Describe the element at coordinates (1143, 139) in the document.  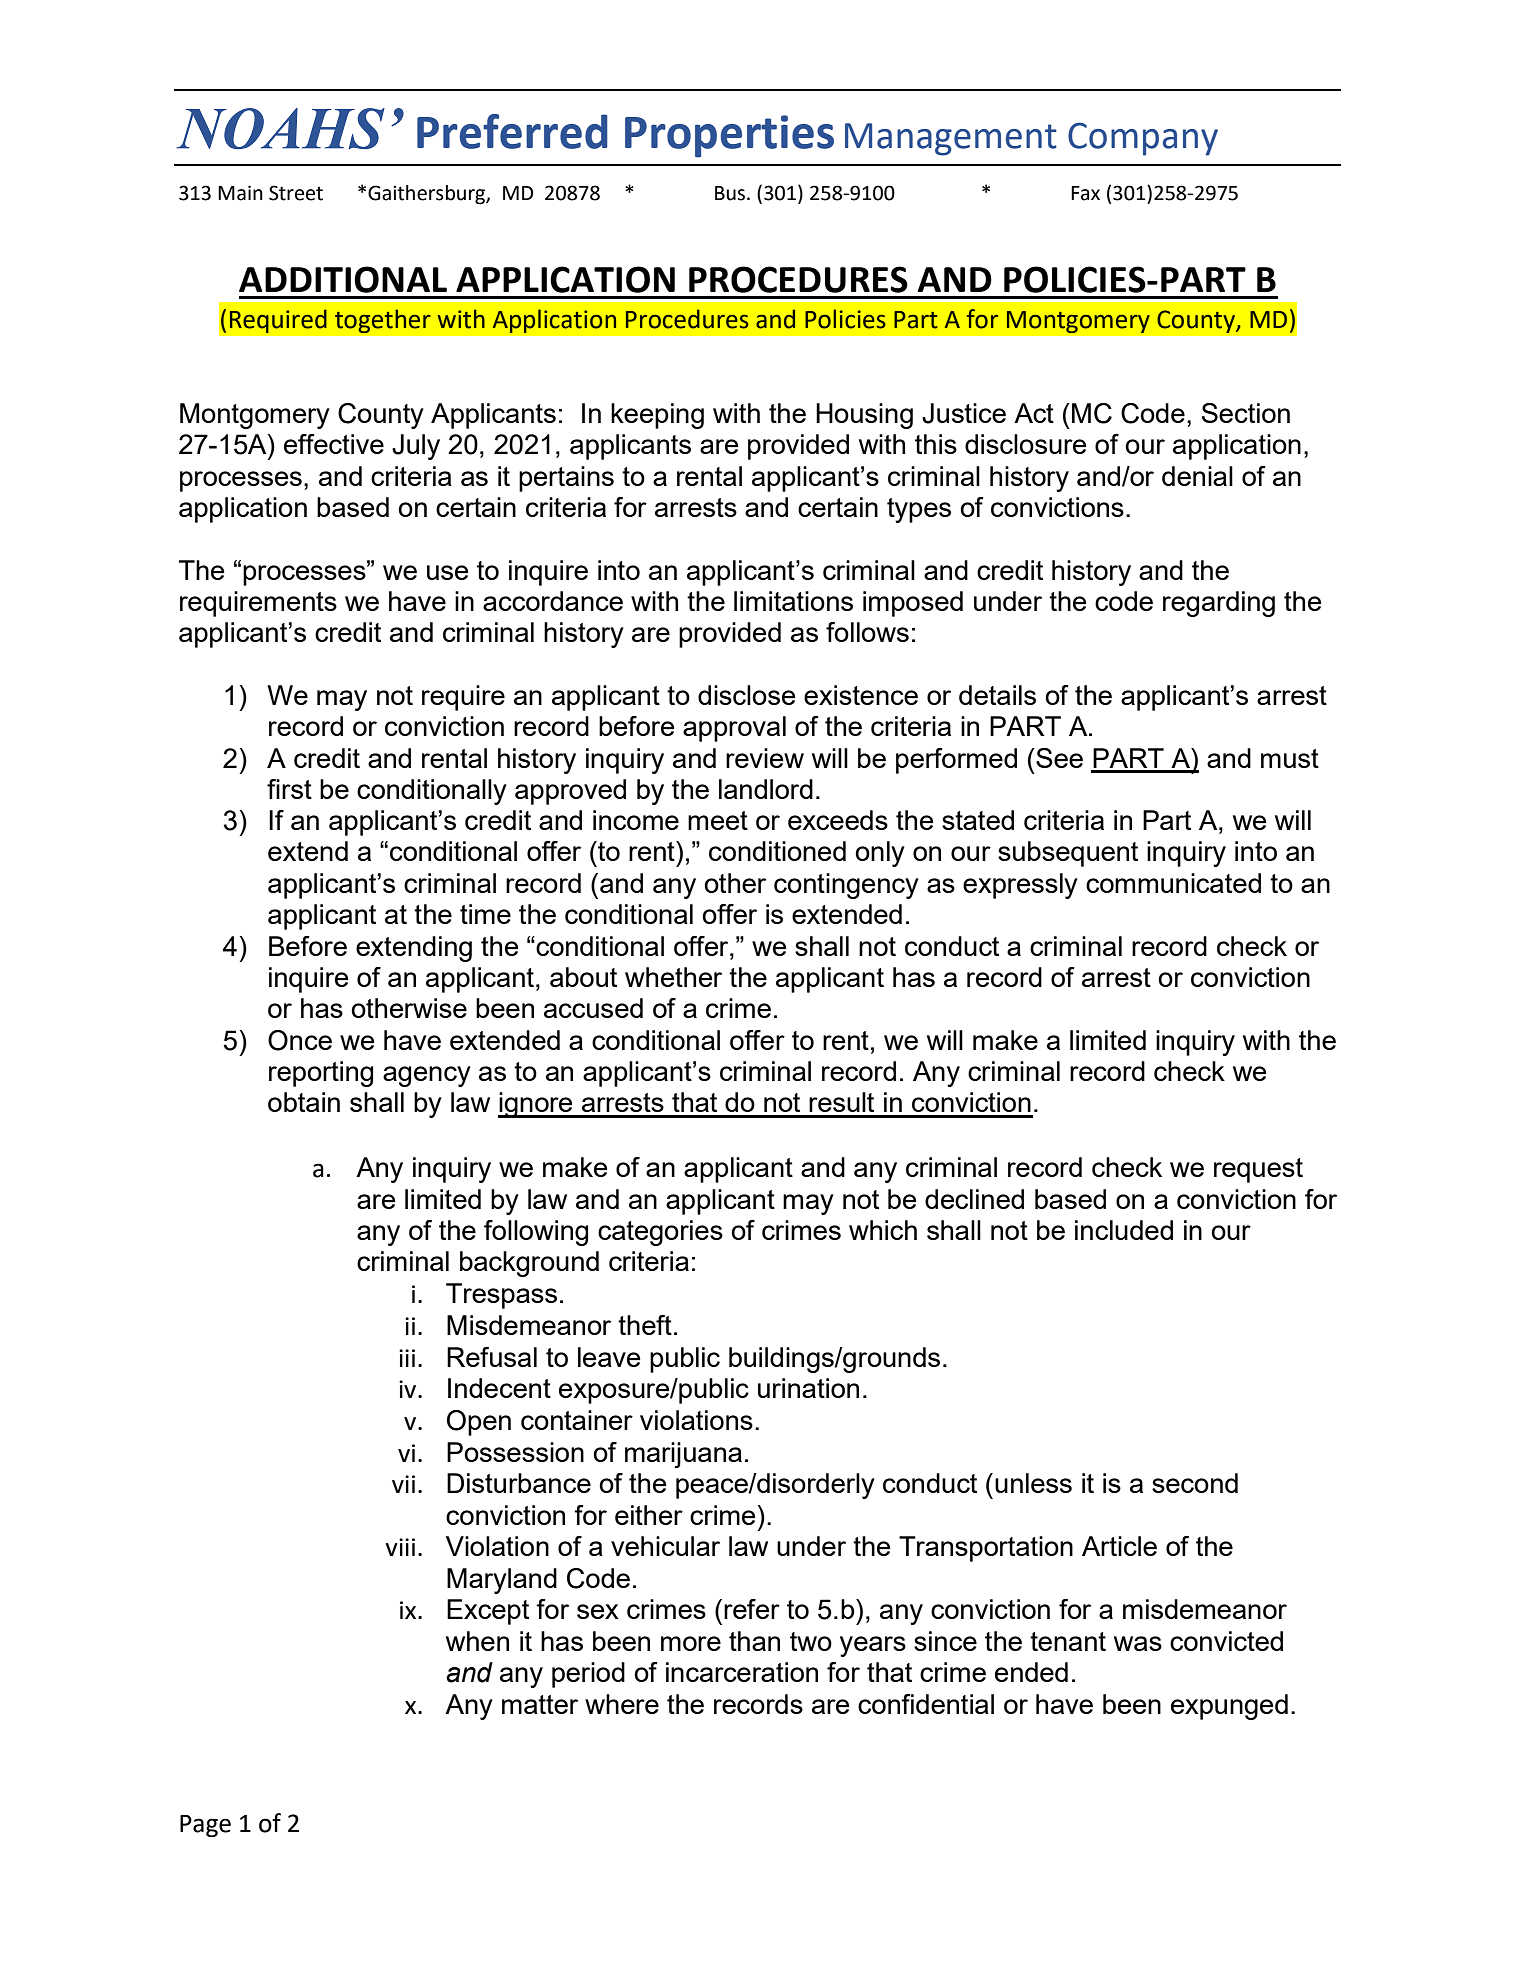
I see `Company` at that location.
